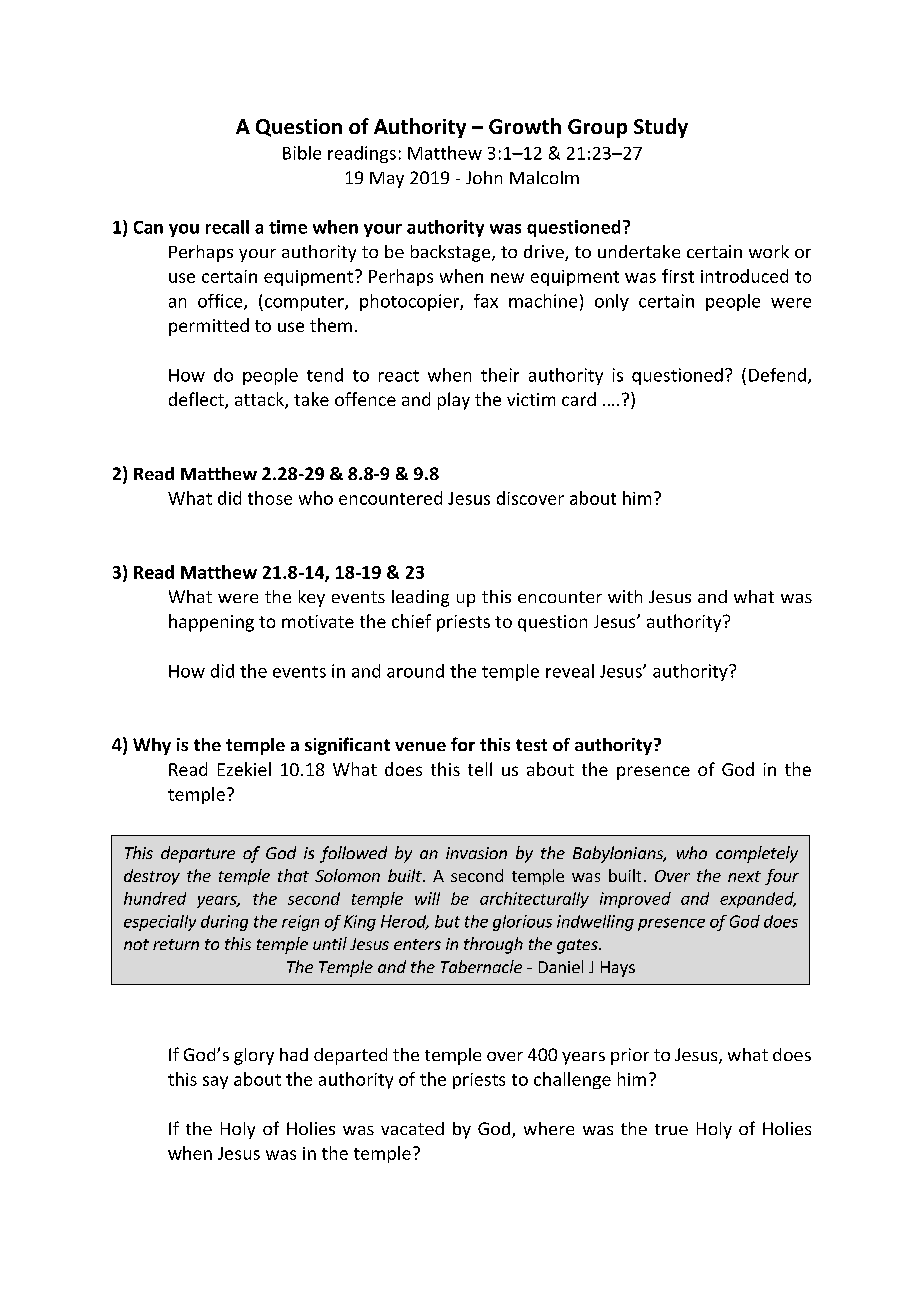 The width and height of the page is (924, 1308). What do you see at coordinates (270, 498) in the page?
I see `those` at bounding box center [270, 498].
